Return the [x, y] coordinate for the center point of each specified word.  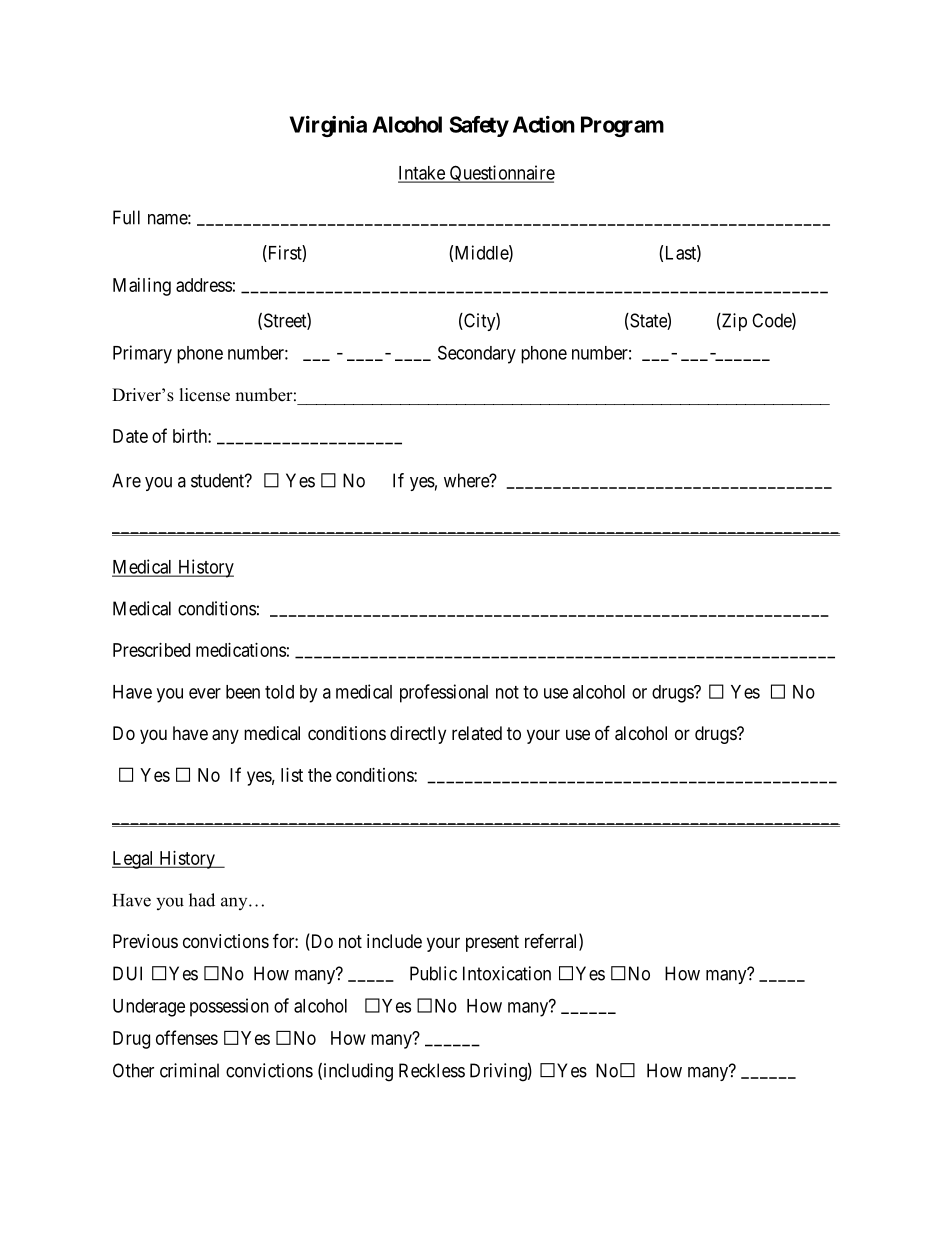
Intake [422, 174]
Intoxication [507, 973]
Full [126, 217]
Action [544, 124]
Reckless [432, 1070]
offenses [187, 1037]
